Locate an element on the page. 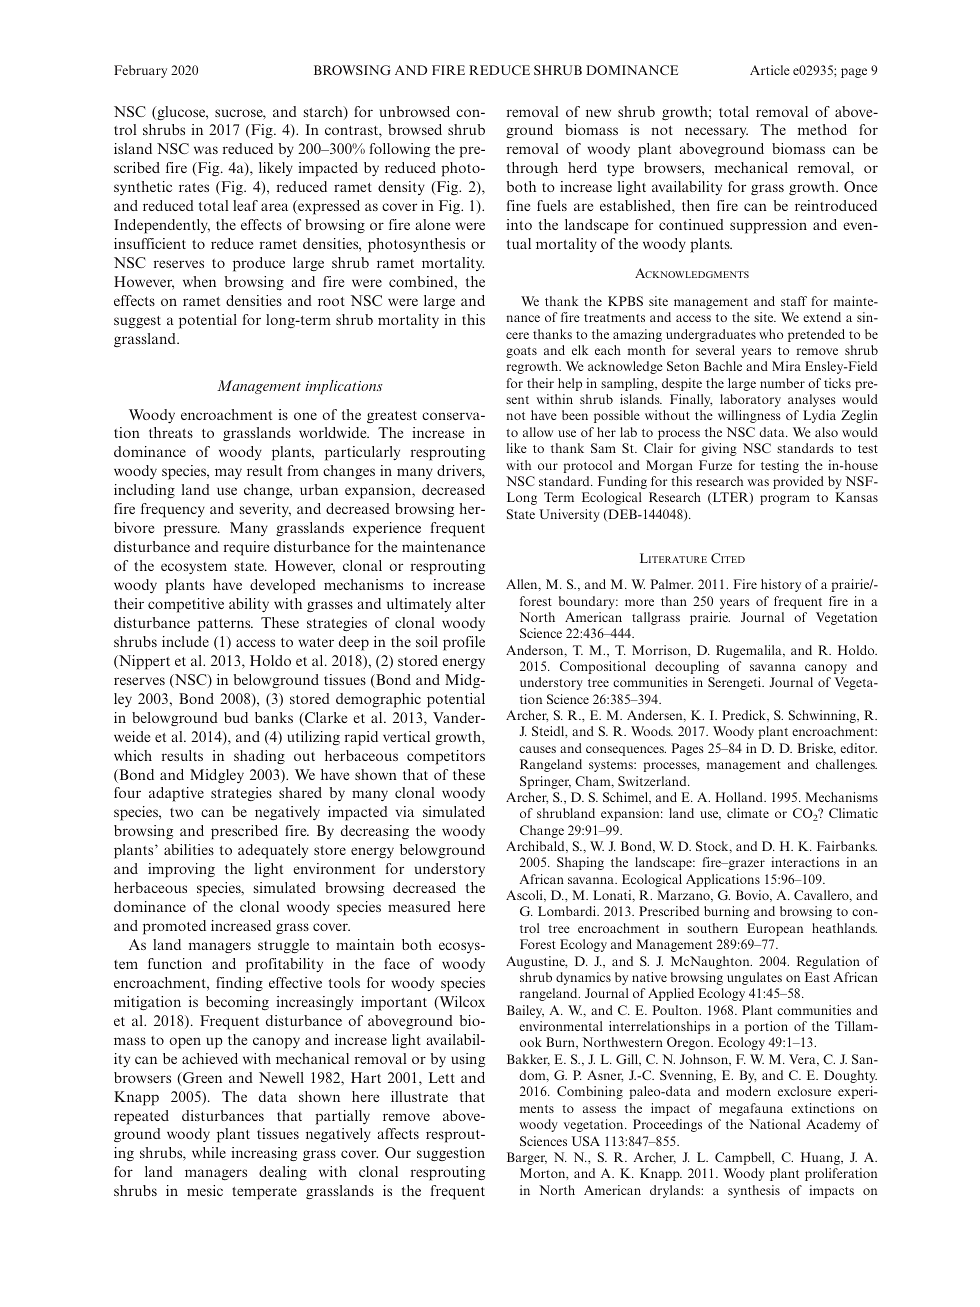  measured is located at coordinates (419, 906).
